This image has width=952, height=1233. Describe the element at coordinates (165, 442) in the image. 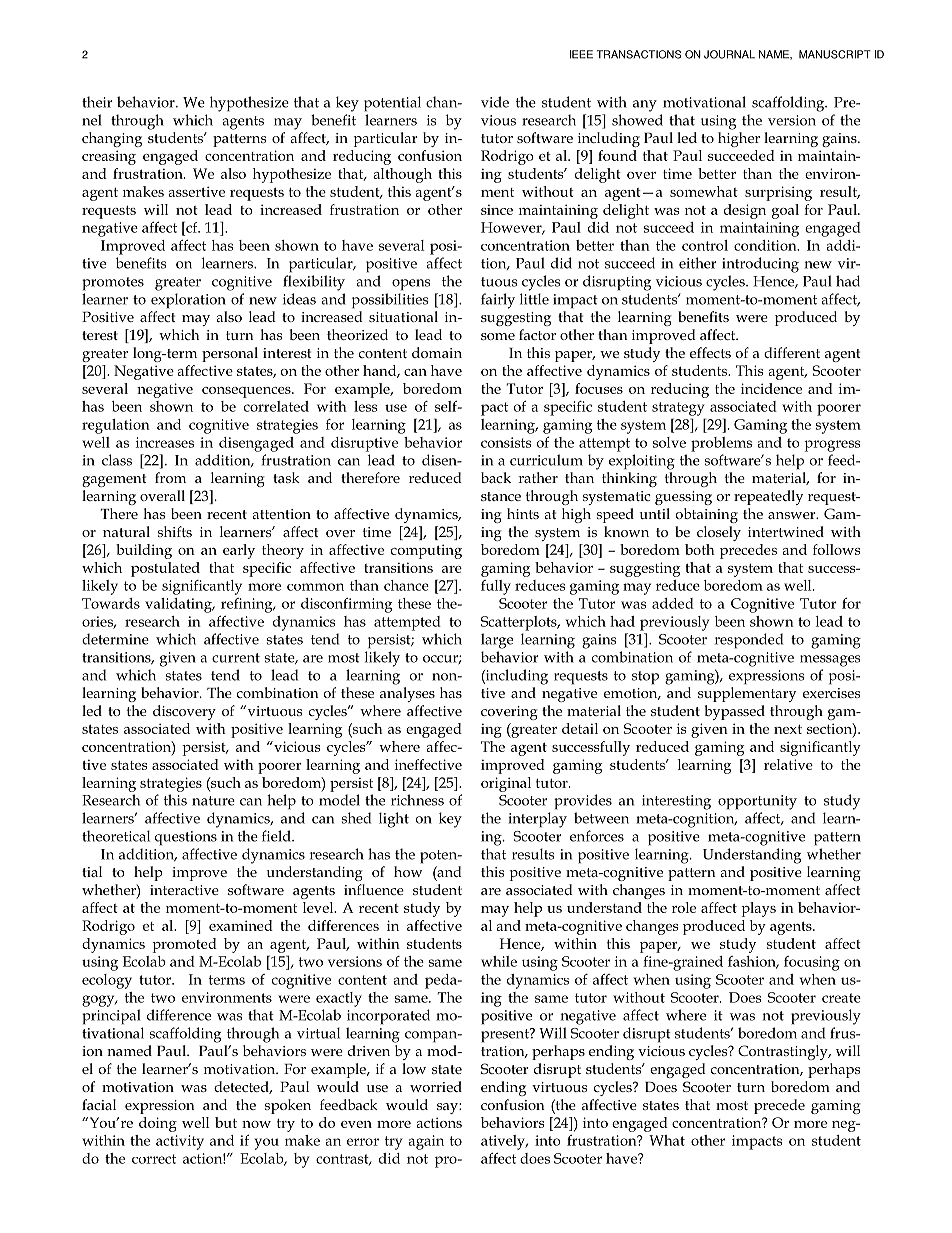

I see `increases` at that location.
